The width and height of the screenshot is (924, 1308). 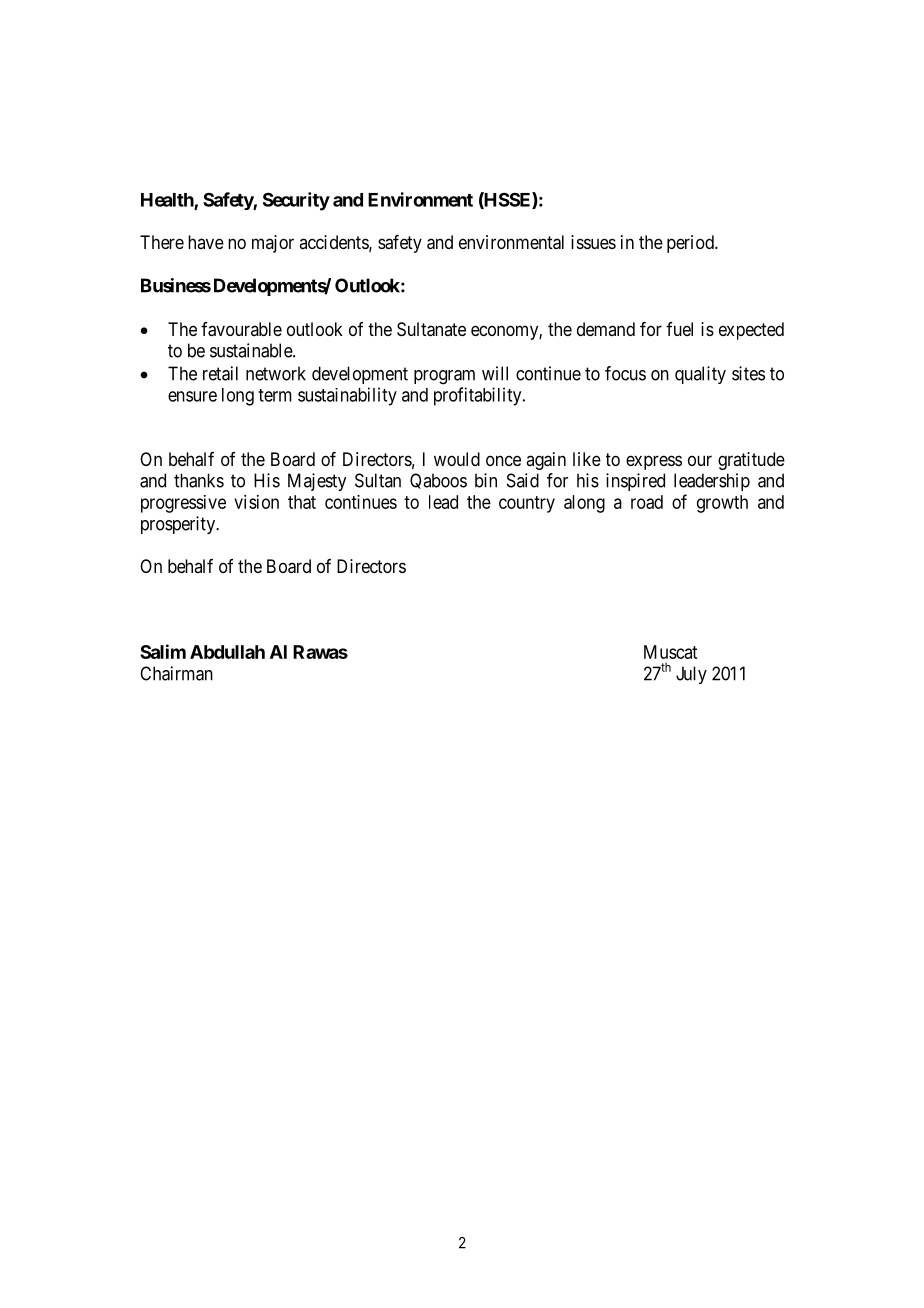 I want to click on fuel, so click(x=679, y=329).
